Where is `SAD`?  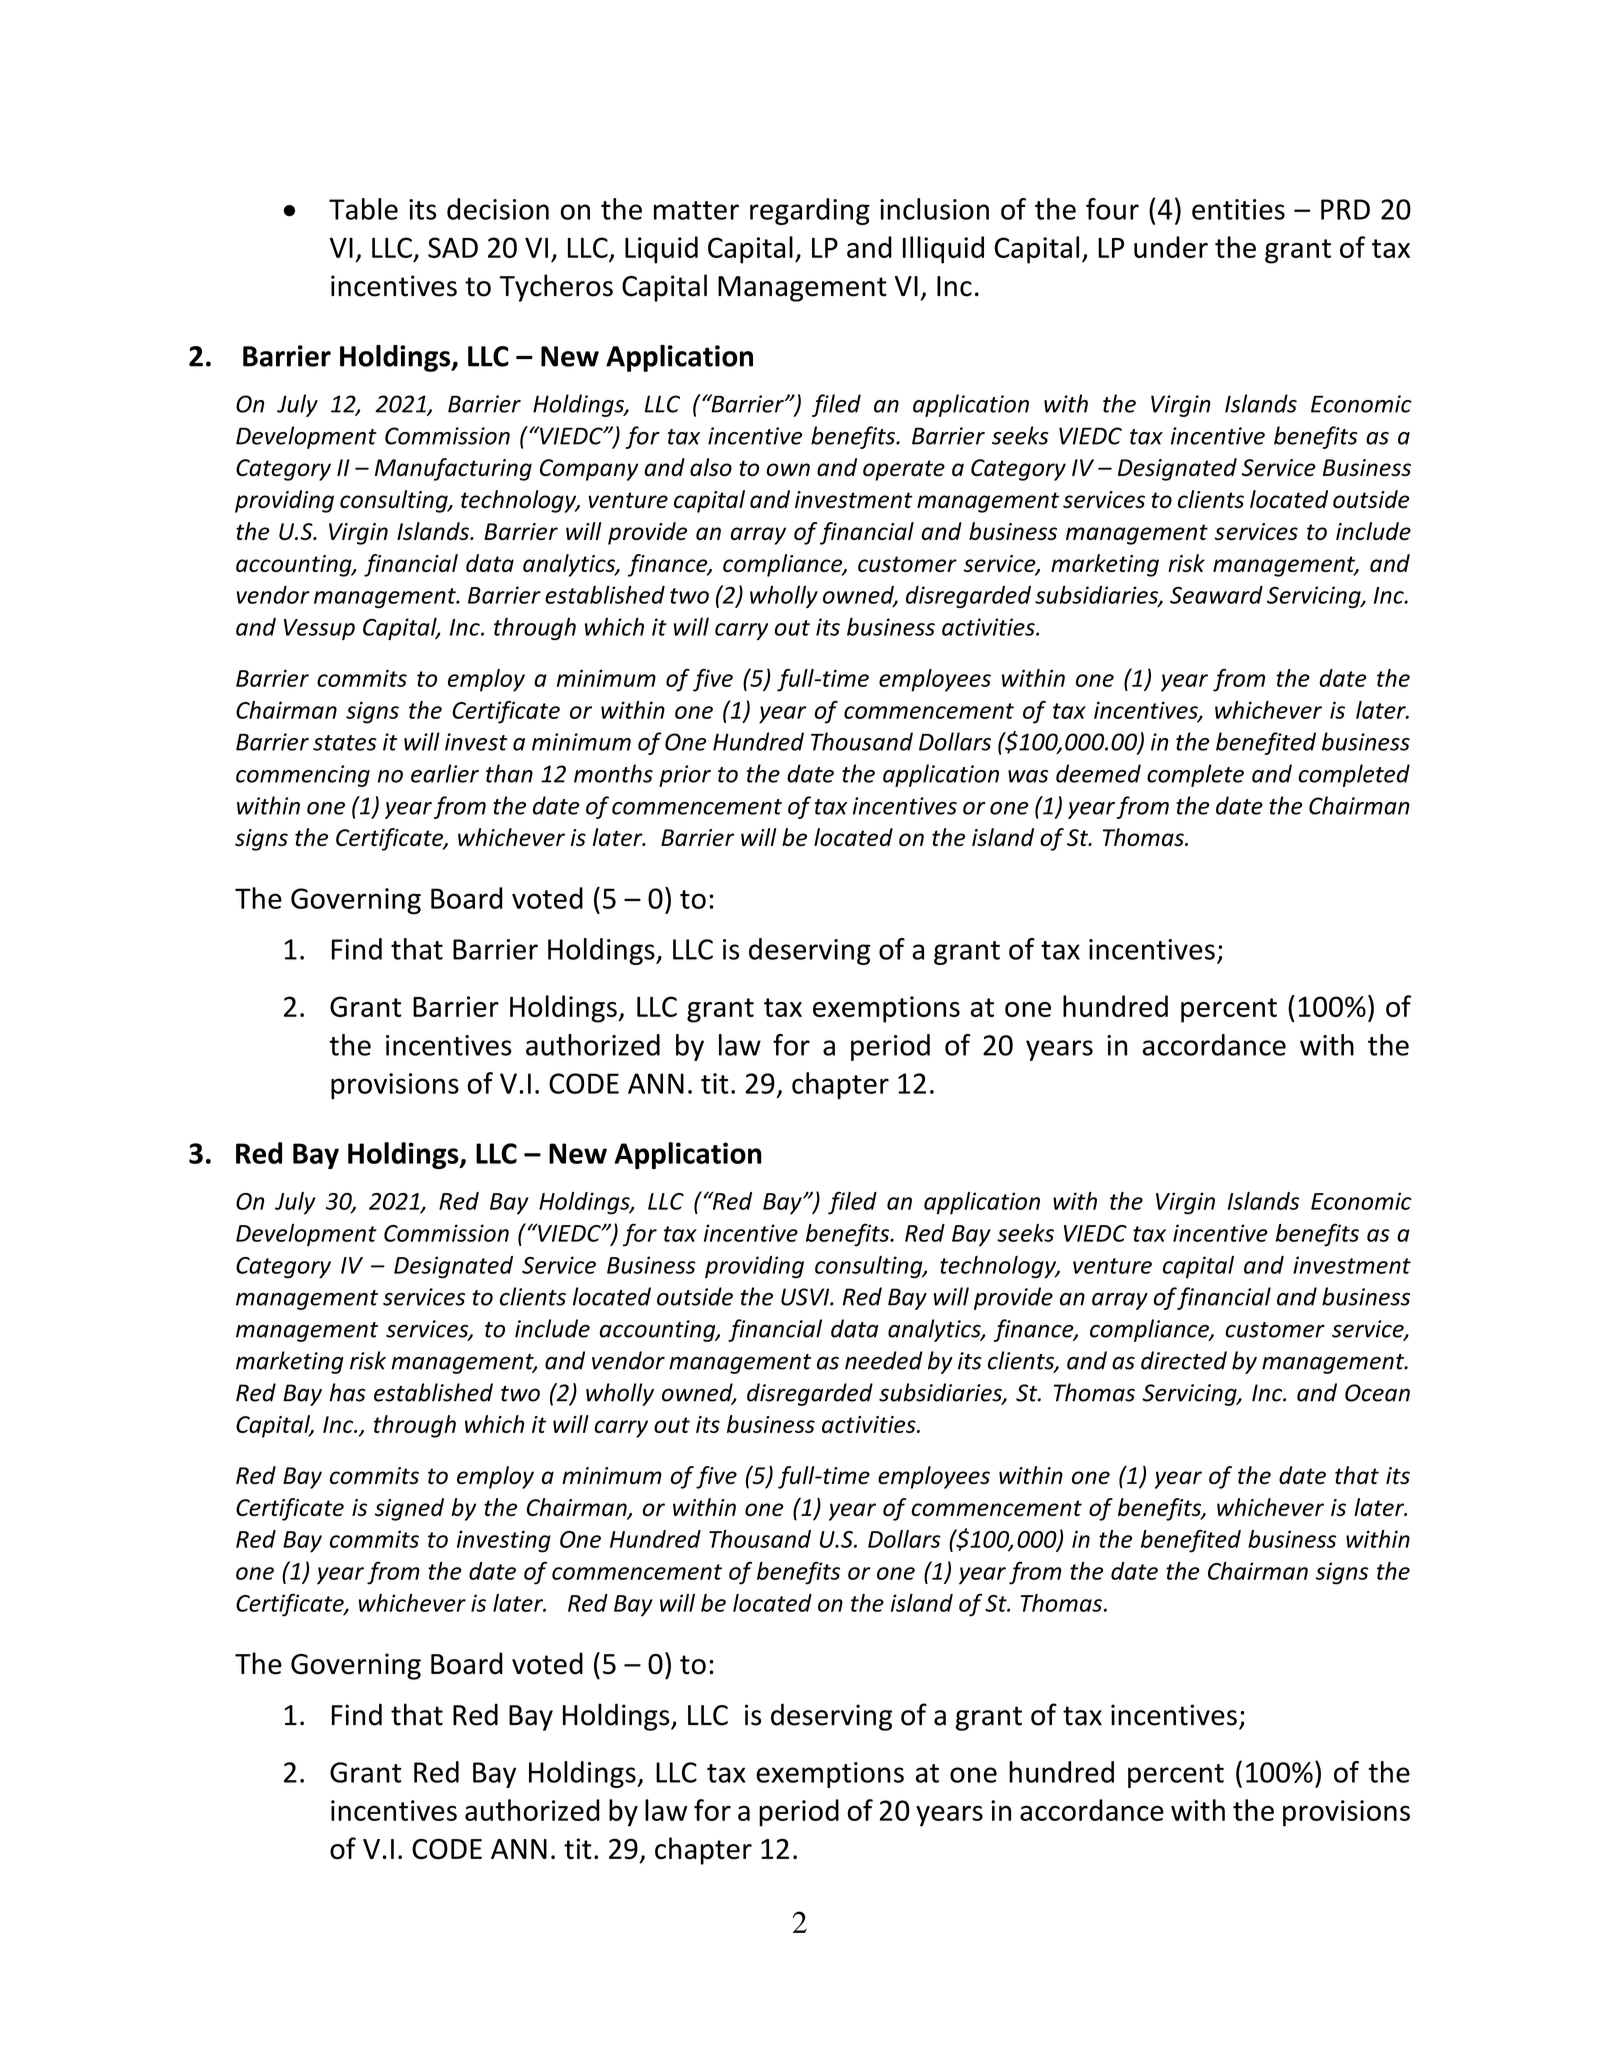 SAD is located at coordinates (453, 247).
